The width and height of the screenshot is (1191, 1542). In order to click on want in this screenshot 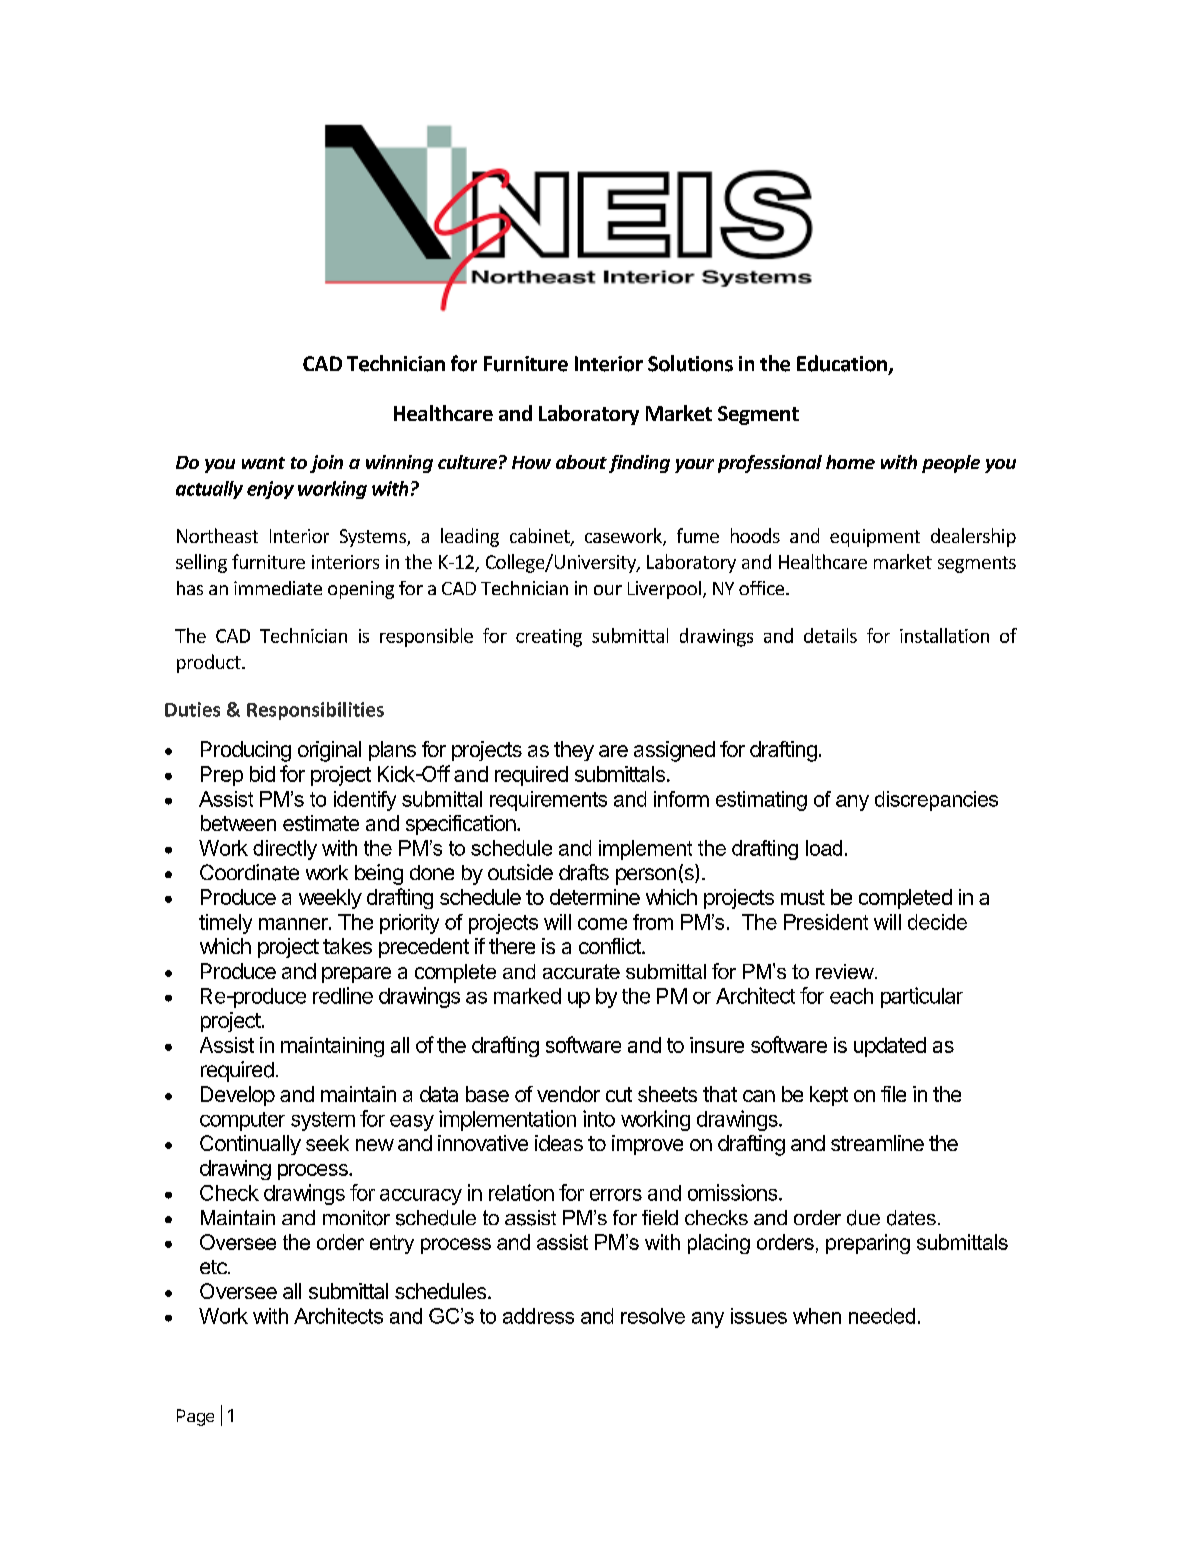, I will do `click(263, 463)`.
